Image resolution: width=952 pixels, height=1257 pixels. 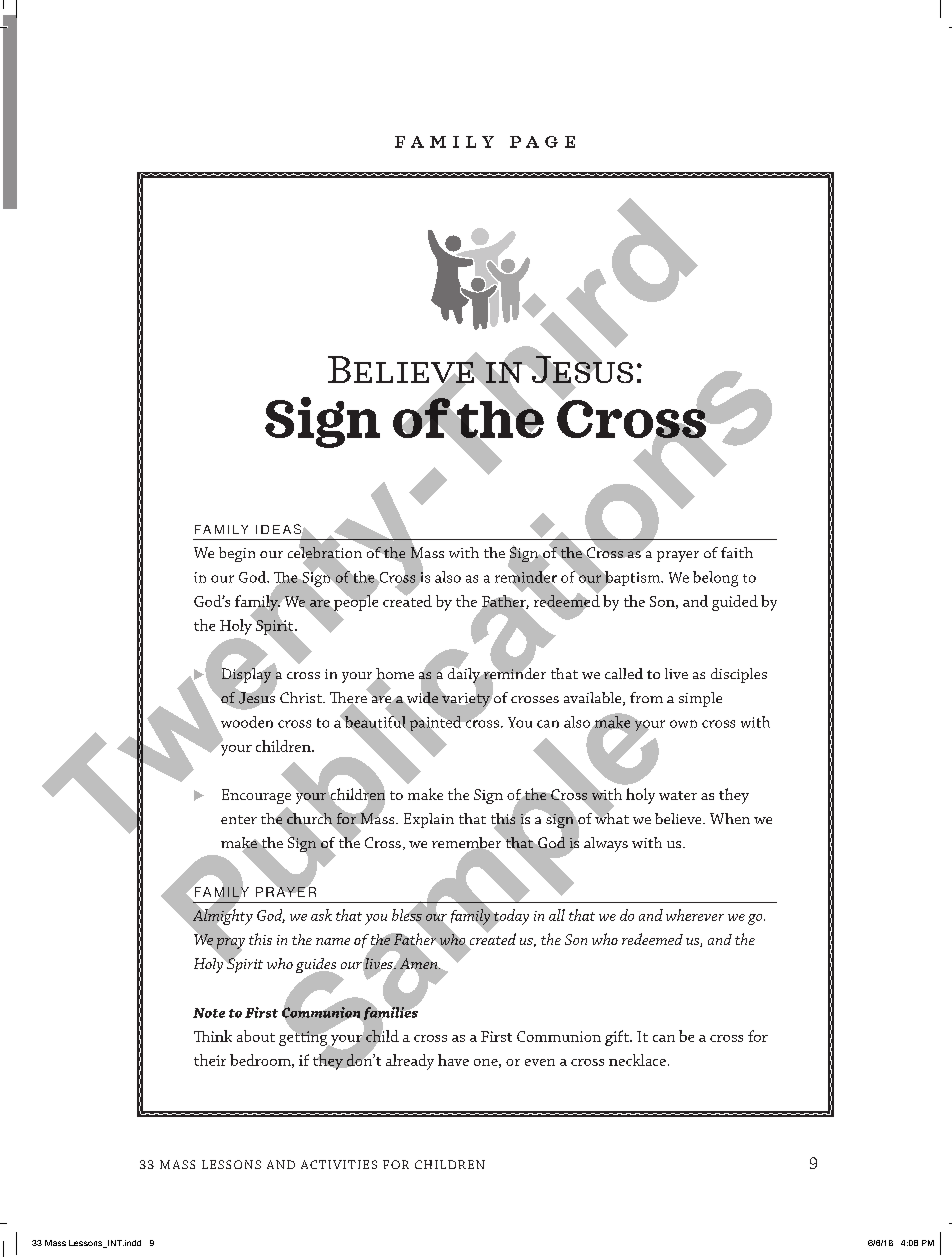 I want to click on Encourage, so click(x=256, y=796).
